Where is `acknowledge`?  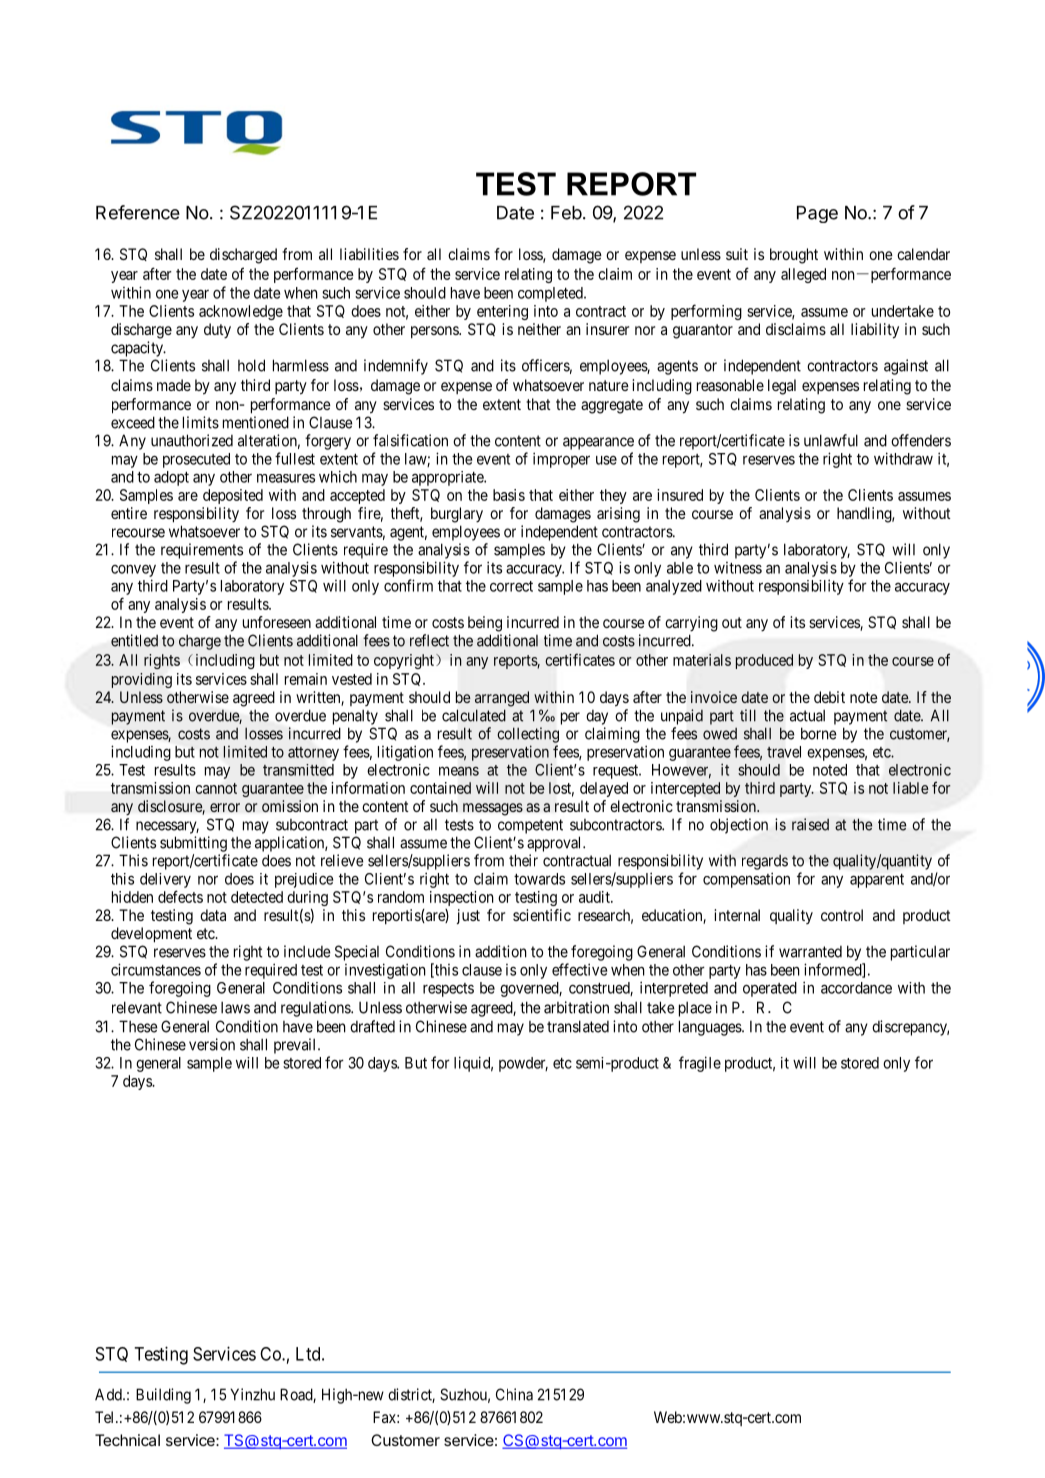 acknowledge is located at coordinates (241, 312).
